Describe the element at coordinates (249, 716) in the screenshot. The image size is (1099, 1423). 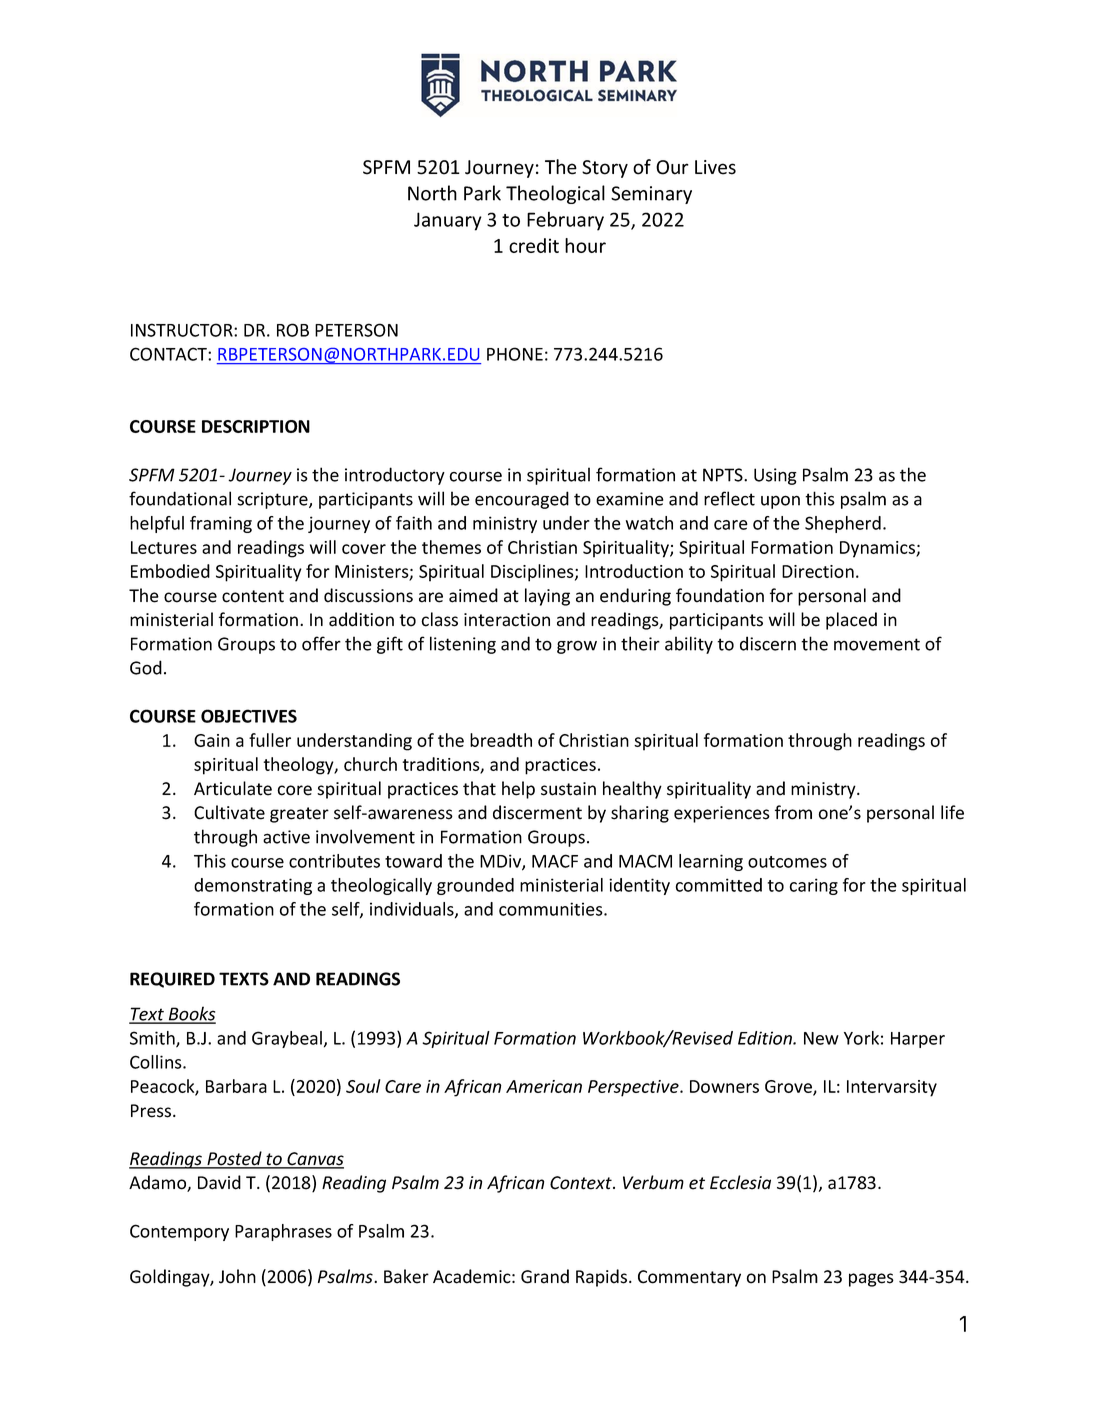
I see `OBJECTIVES` at that location.
